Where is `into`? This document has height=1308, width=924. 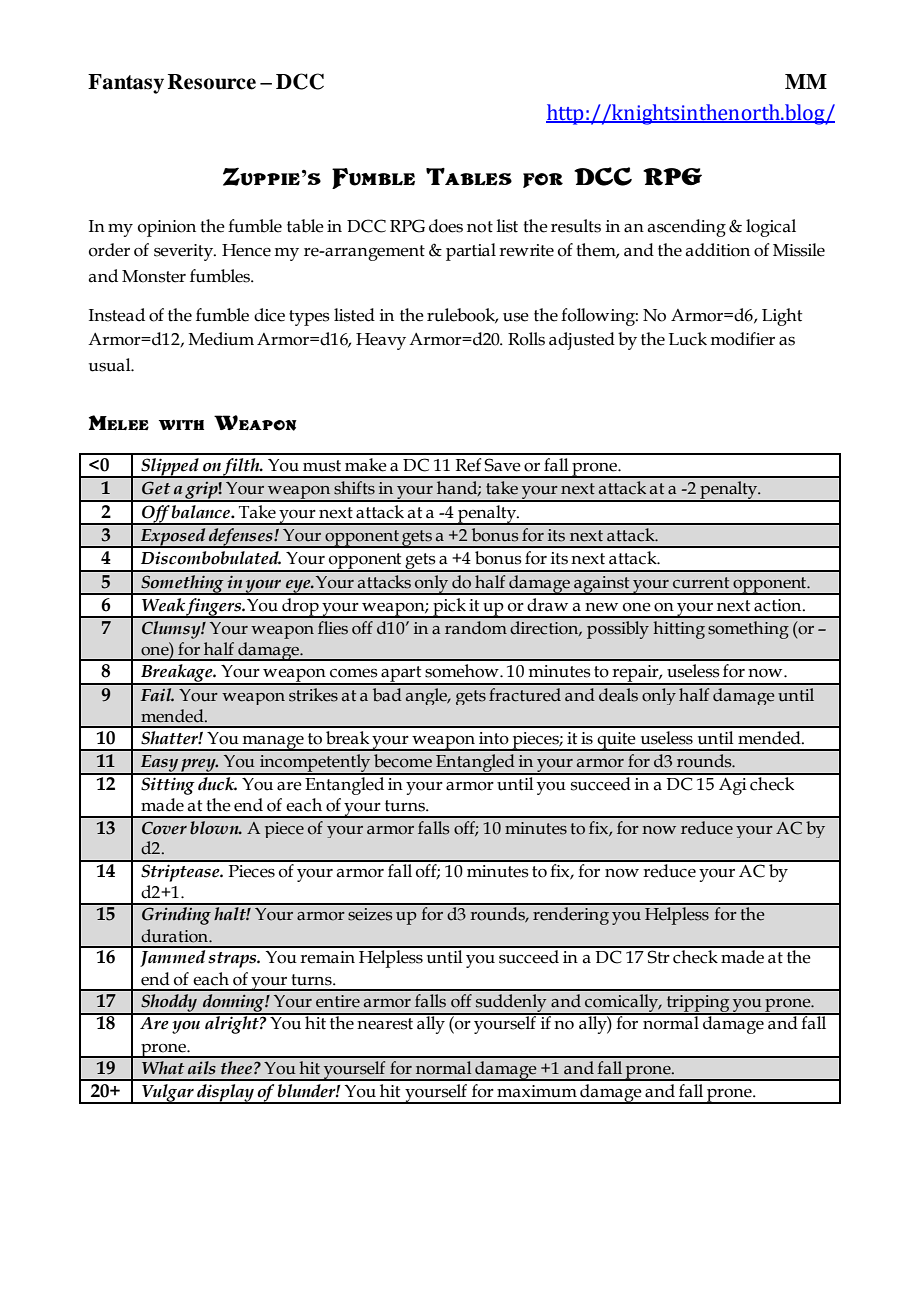
into is located at coordinates (494, 738).
